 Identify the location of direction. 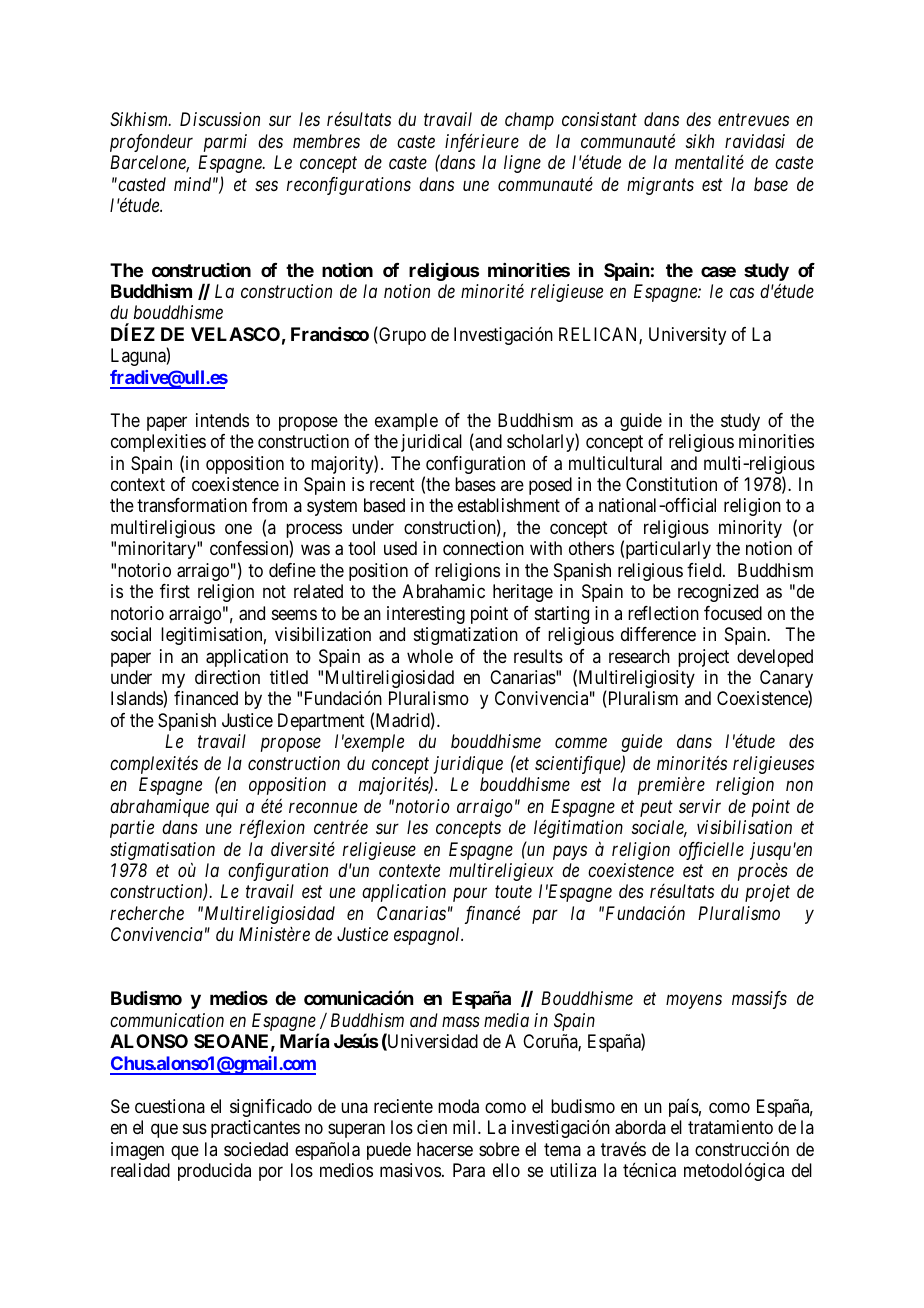
(227, 677).
